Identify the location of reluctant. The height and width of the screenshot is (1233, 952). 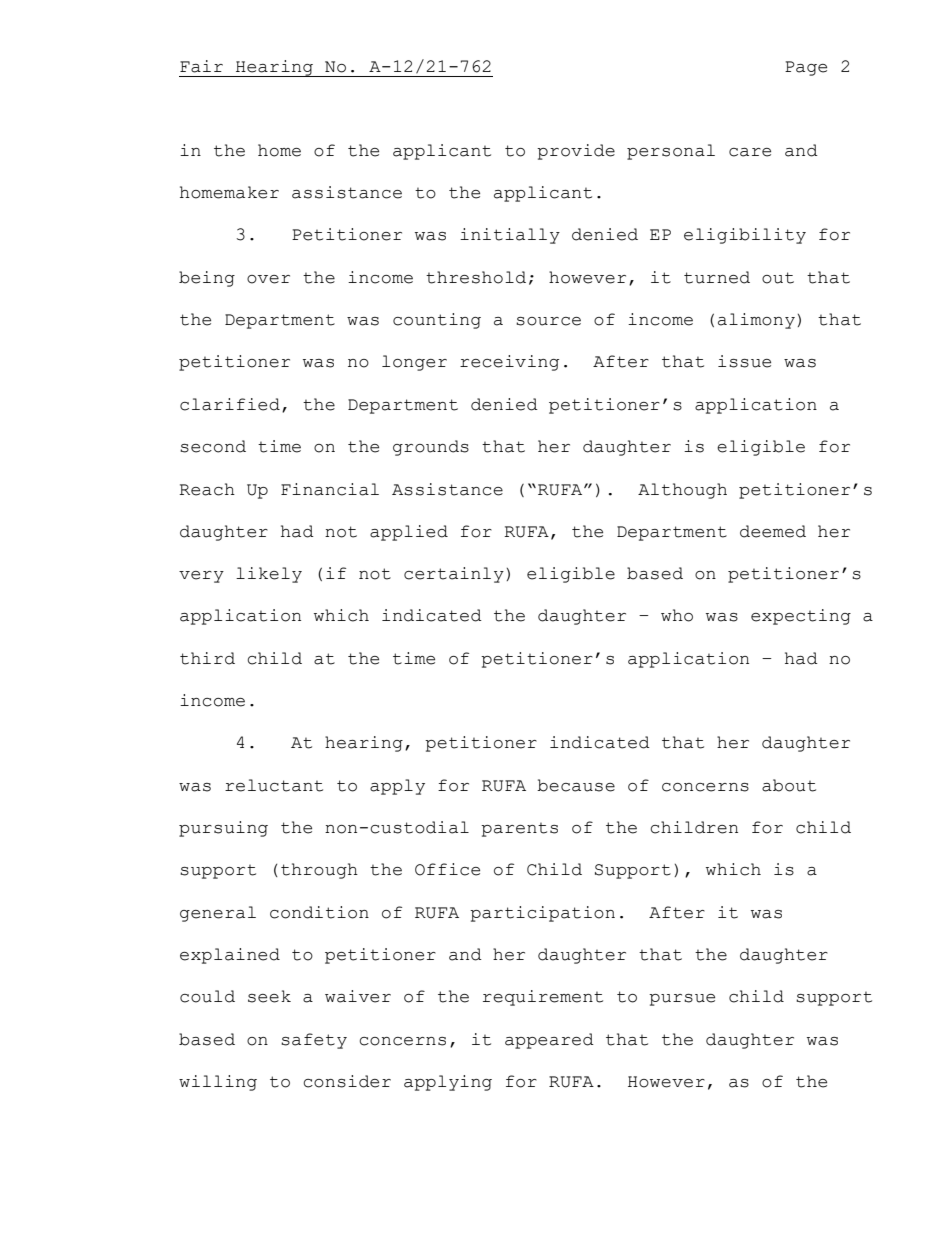
(274, 785).
